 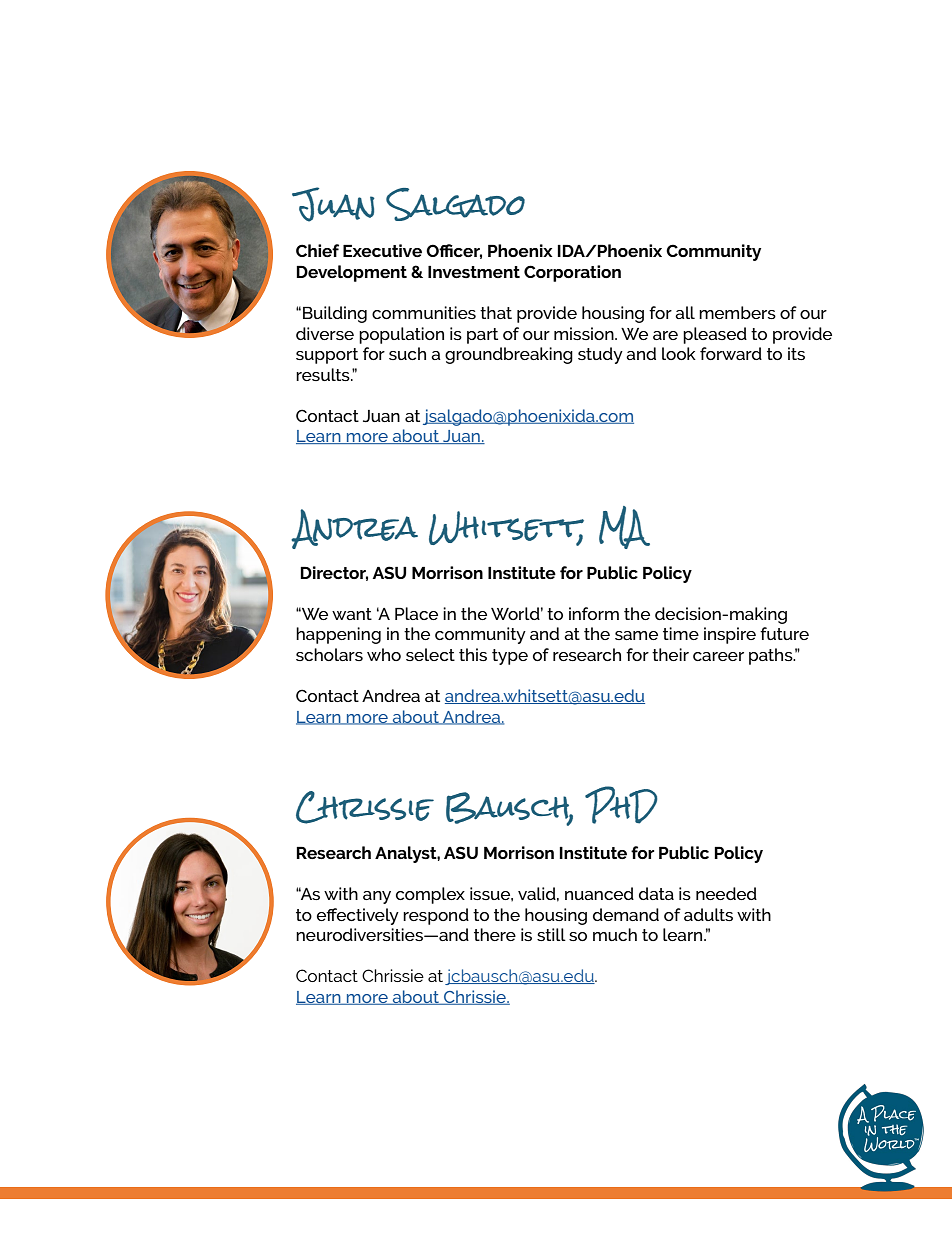 I want to click on inform, so click(x=594, y=613).
